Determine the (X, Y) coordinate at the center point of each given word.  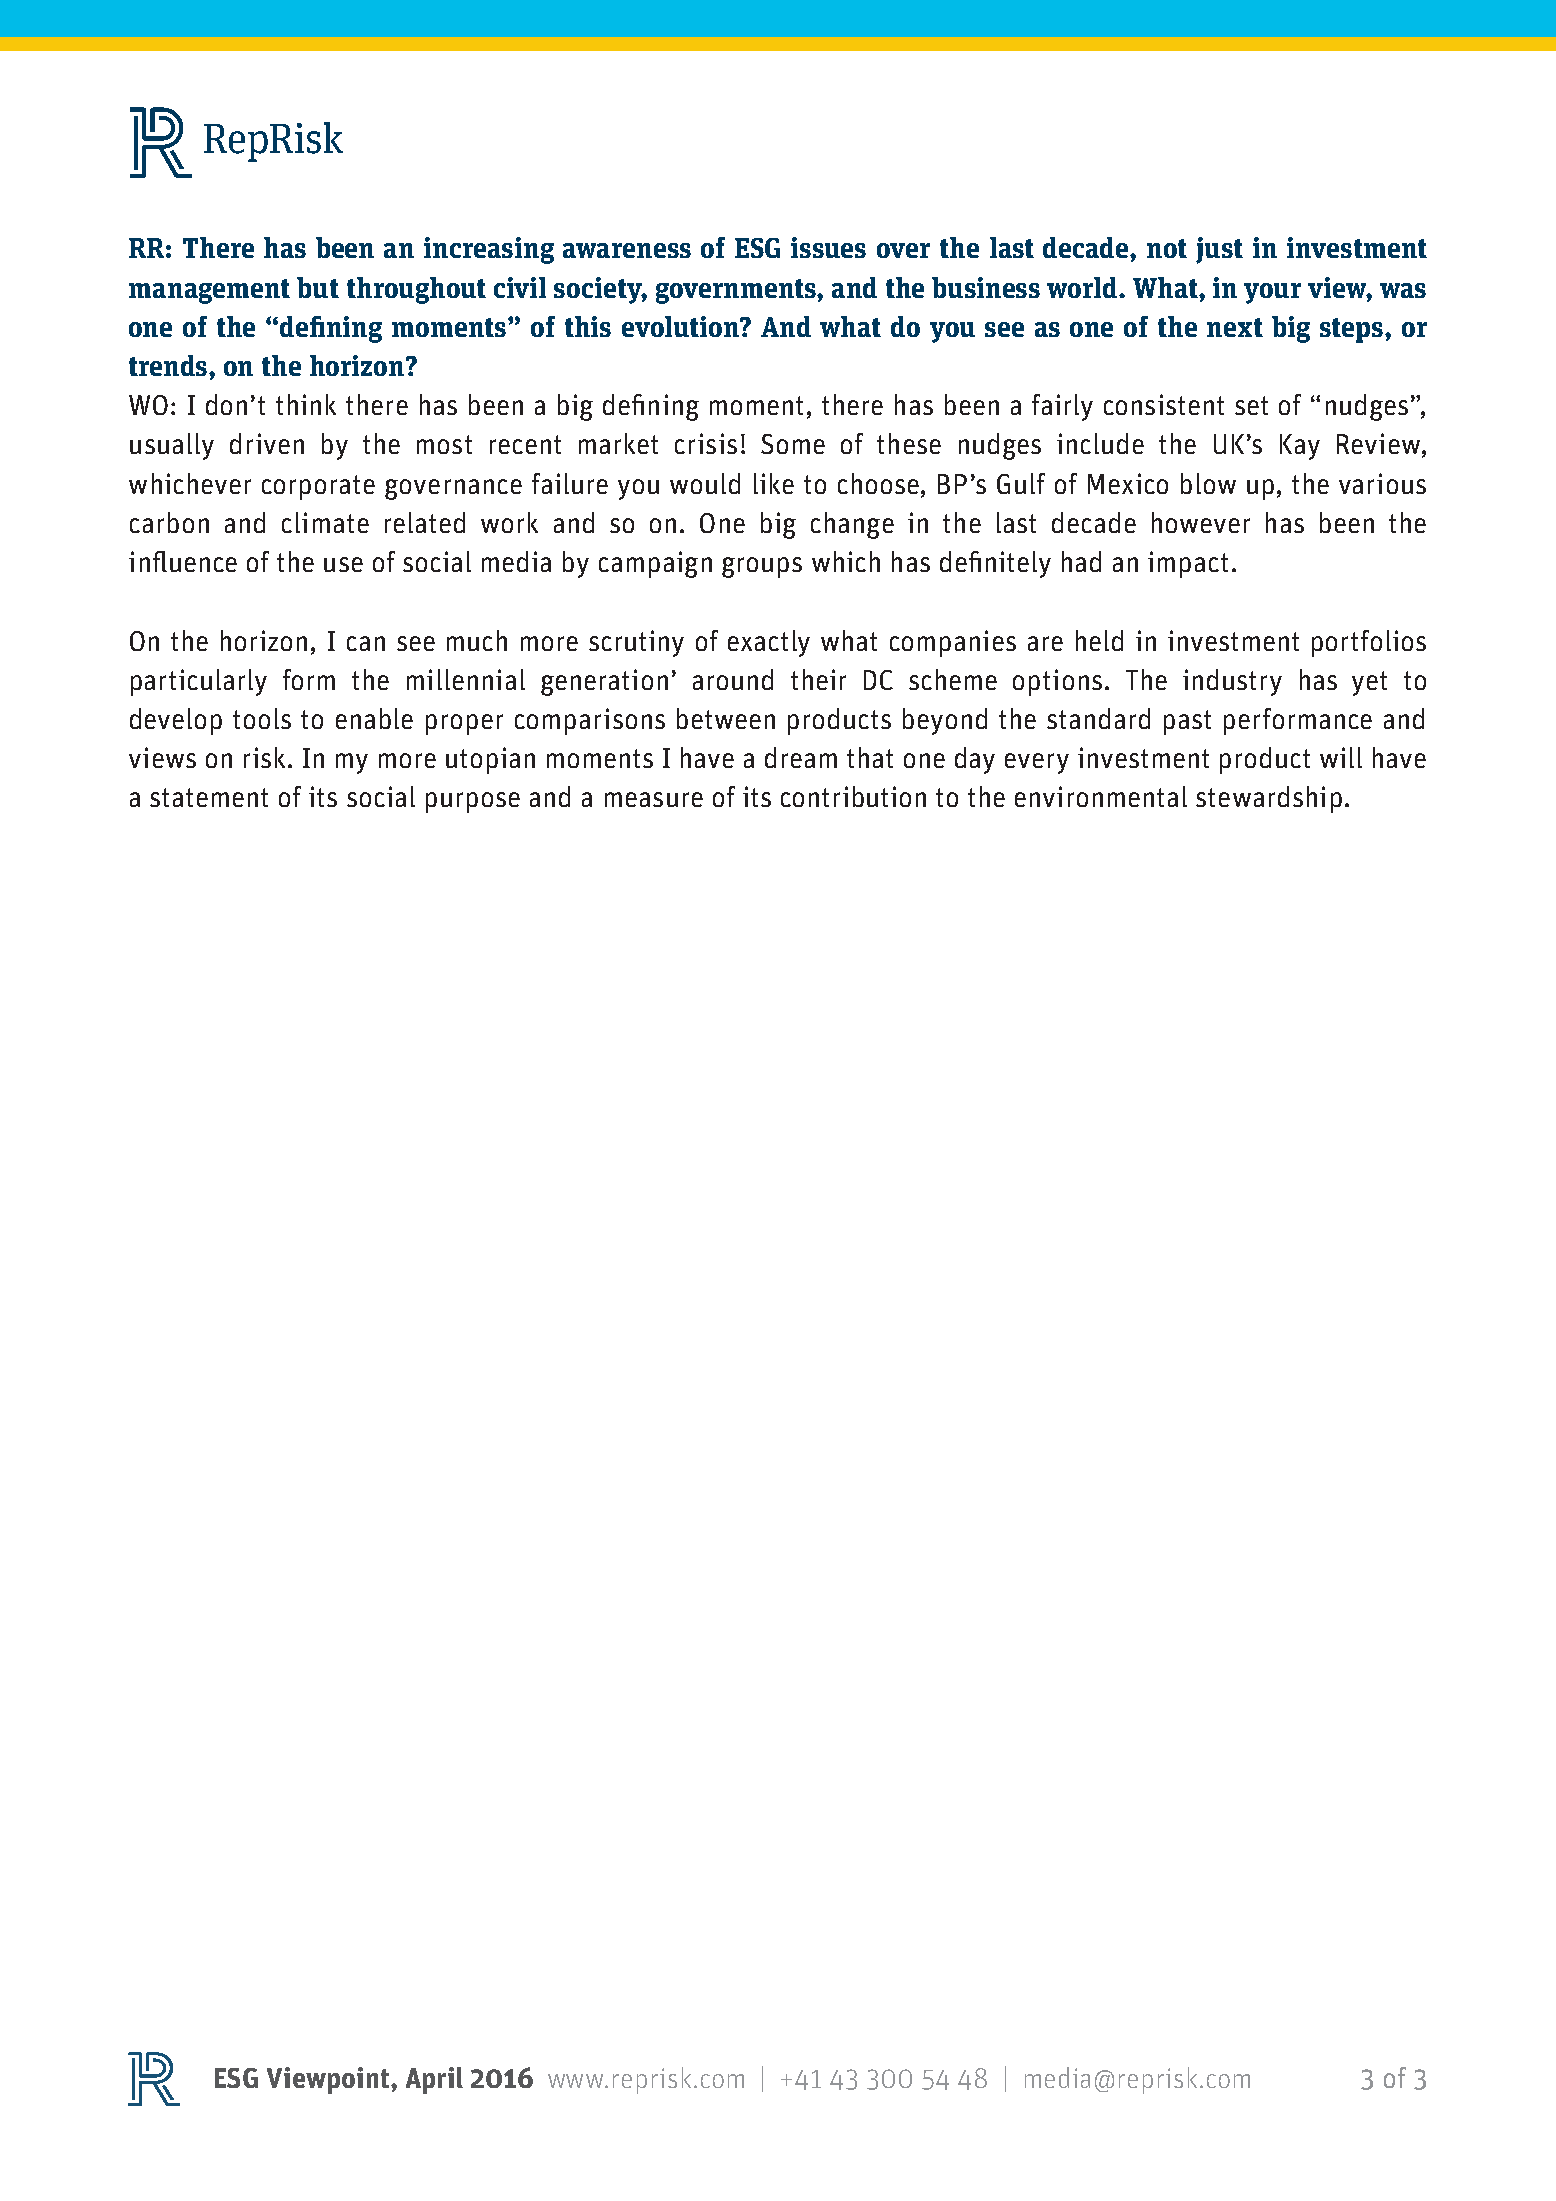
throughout (416, 290)
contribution (853, 796)
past (1187, 722)
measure (654, 799)
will (1341, 757)
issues (828, 247)
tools (262, 718)
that (870, 757)
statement (209, 797)
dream (801, 757)
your (1272, 293)
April (434, 2080)
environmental (1101, 796)
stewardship (1269, 799)
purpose (473, 802)
